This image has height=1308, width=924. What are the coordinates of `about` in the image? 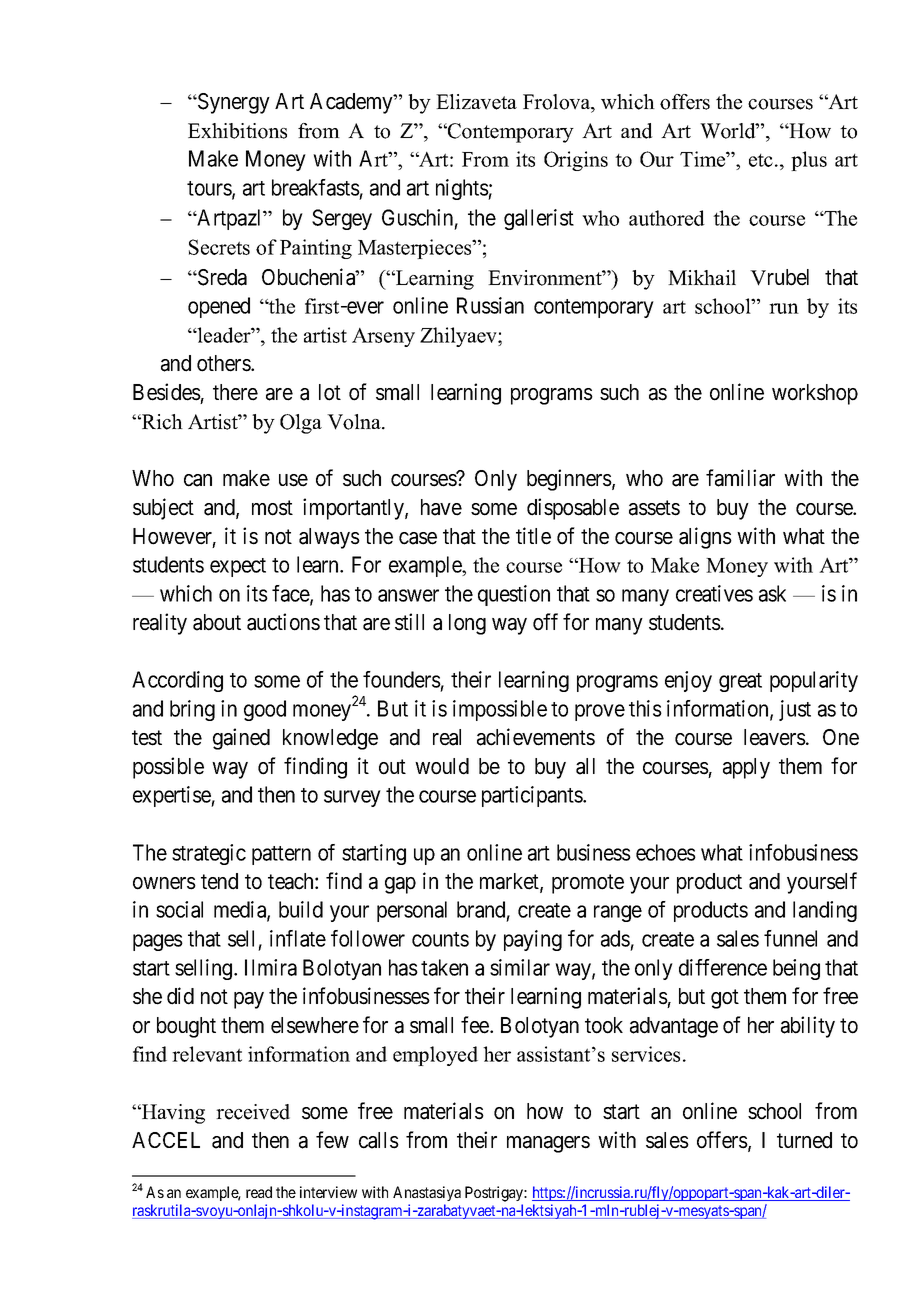 It's located at (217, 622).
